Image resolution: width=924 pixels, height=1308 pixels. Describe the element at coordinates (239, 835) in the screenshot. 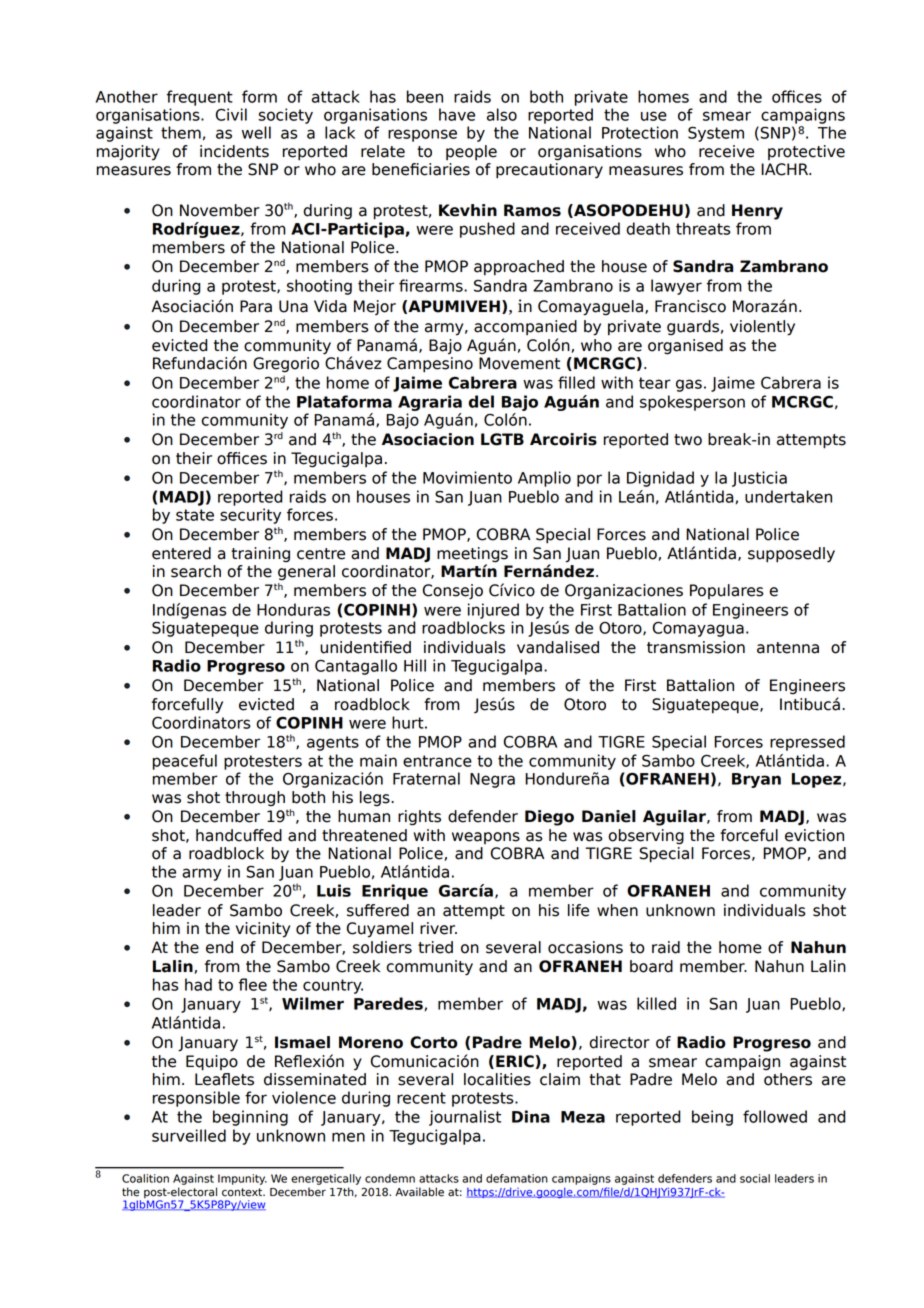

I see `handcuffed` at that location.
